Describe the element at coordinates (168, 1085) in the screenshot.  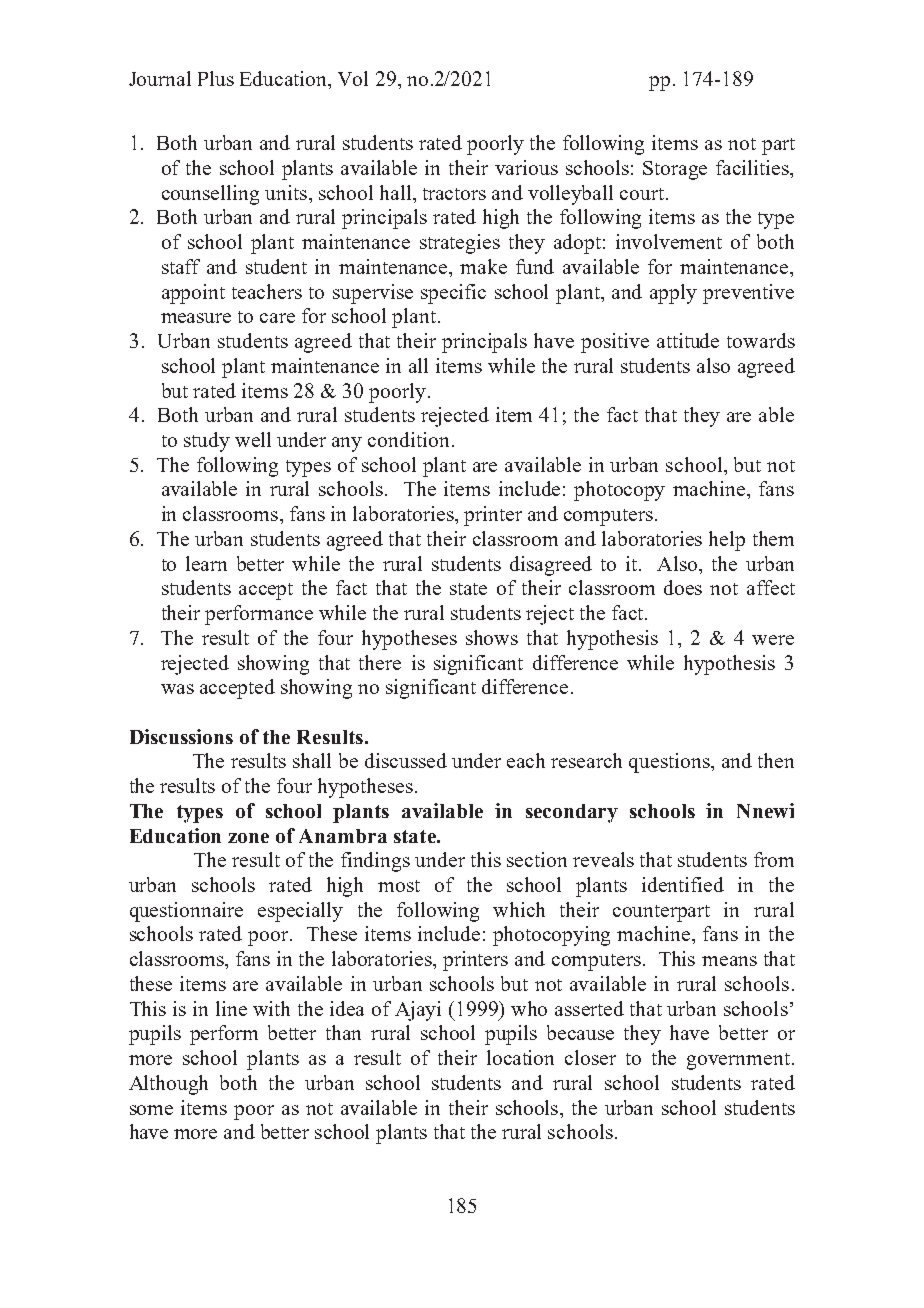
I see `Although` at that location.
